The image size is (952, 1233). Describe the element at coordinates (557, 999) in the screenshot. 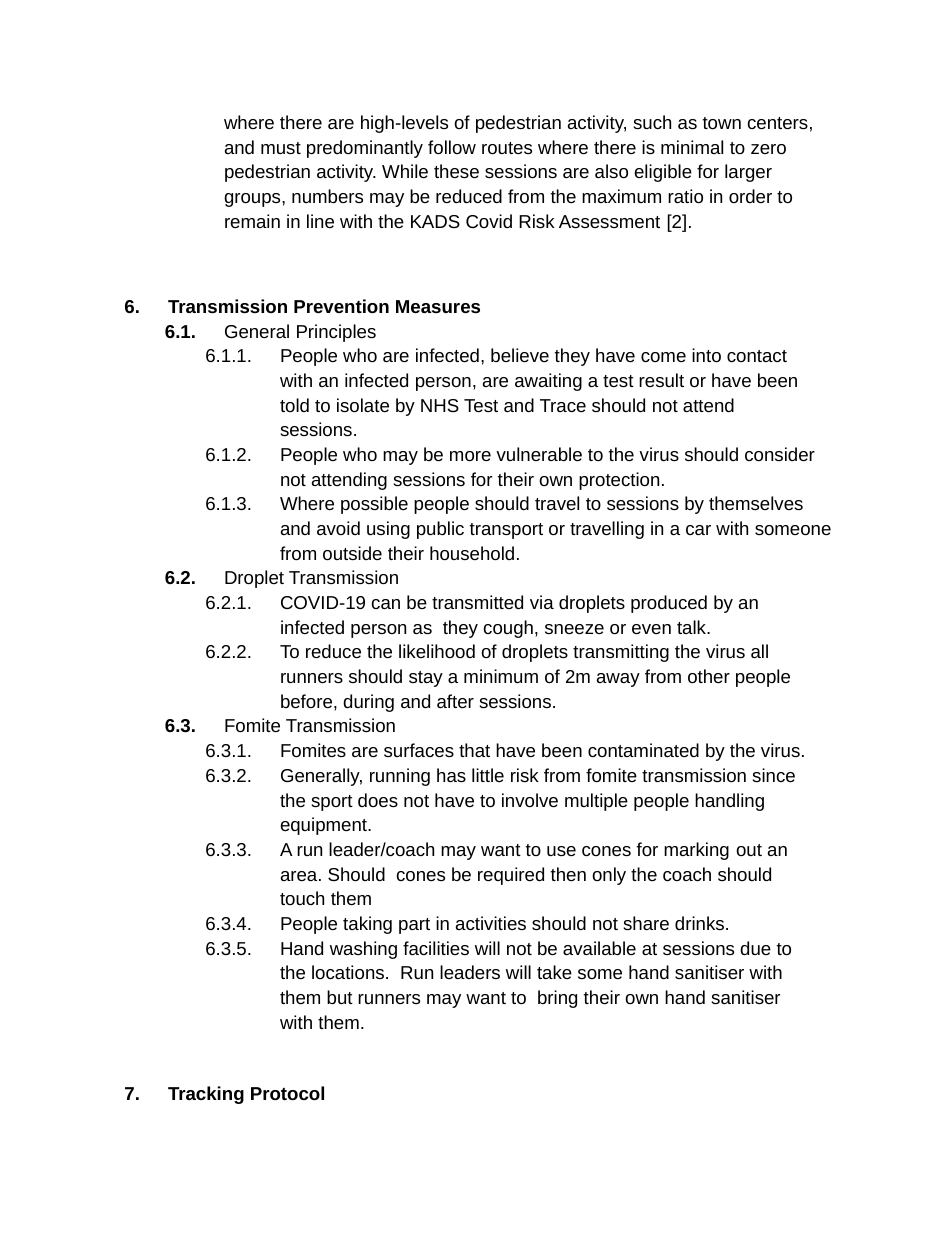

I see `bring` at that location.
